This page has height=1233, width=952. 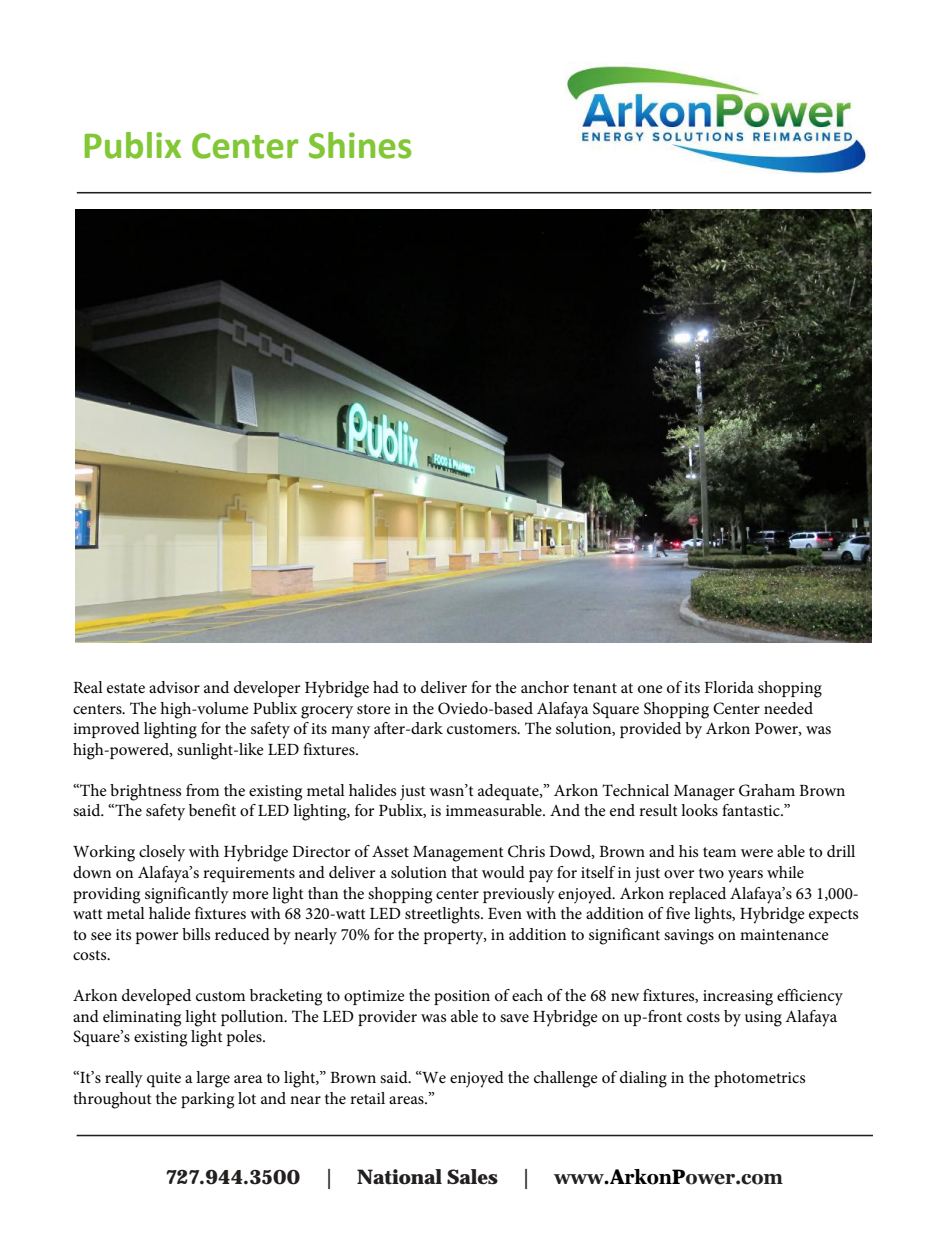 I want to click on Florida, so click(x=729, y=687).
